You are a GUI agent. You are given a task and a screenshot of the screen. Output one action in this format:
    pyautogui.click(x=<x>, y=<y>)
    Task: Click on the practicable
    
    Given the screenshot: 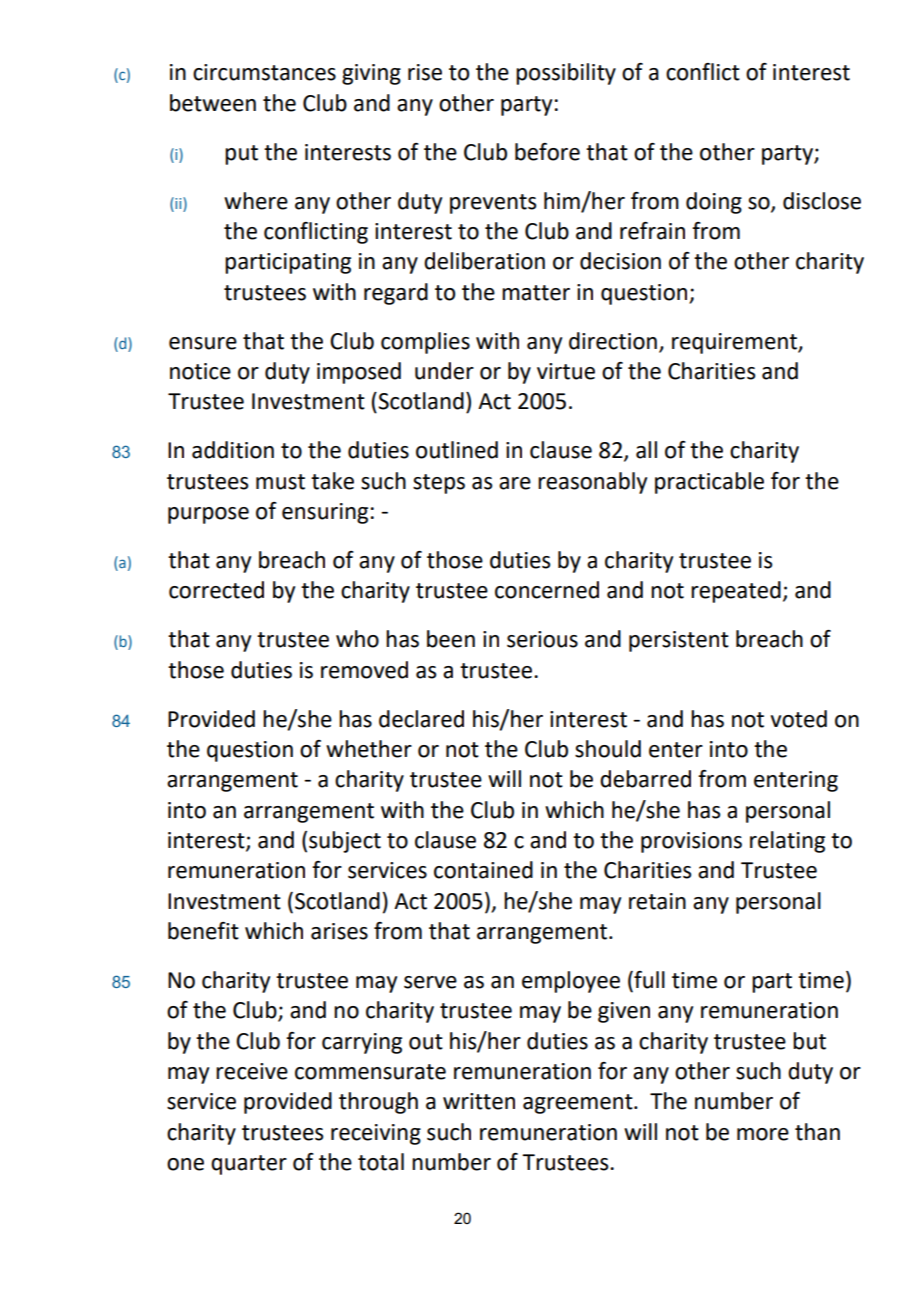 What is the action you would take?
    pyautogui.click(x=709, y=483)
